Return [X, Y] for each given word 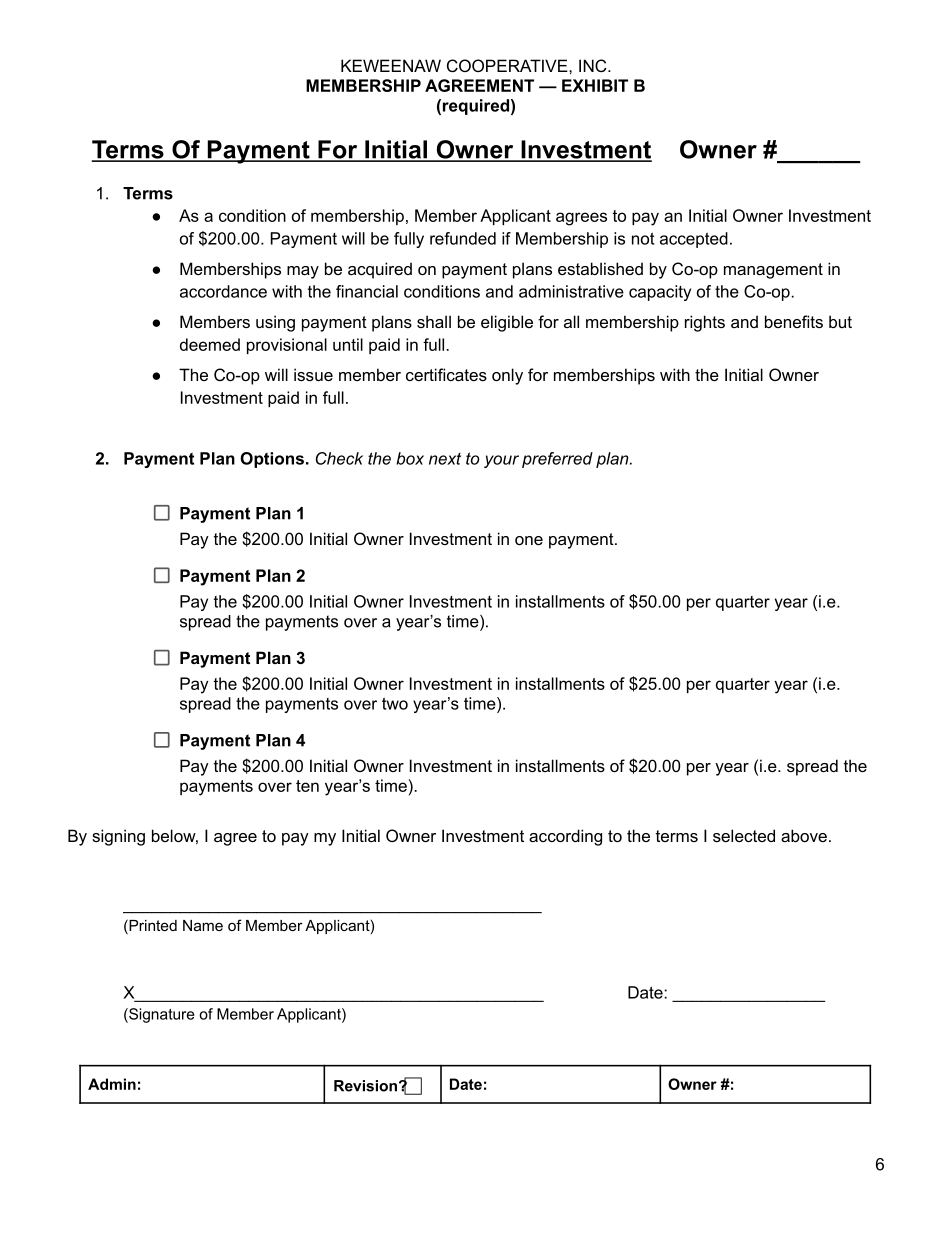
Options [272, 460]
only [507, 376]
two [395, 704]
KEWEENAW [391, 65]
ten [307, 786]
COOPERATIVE [508, 65]
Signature [161, 1015]
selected [744, 835]
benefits [794, 321]
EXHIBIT [595, 85]
